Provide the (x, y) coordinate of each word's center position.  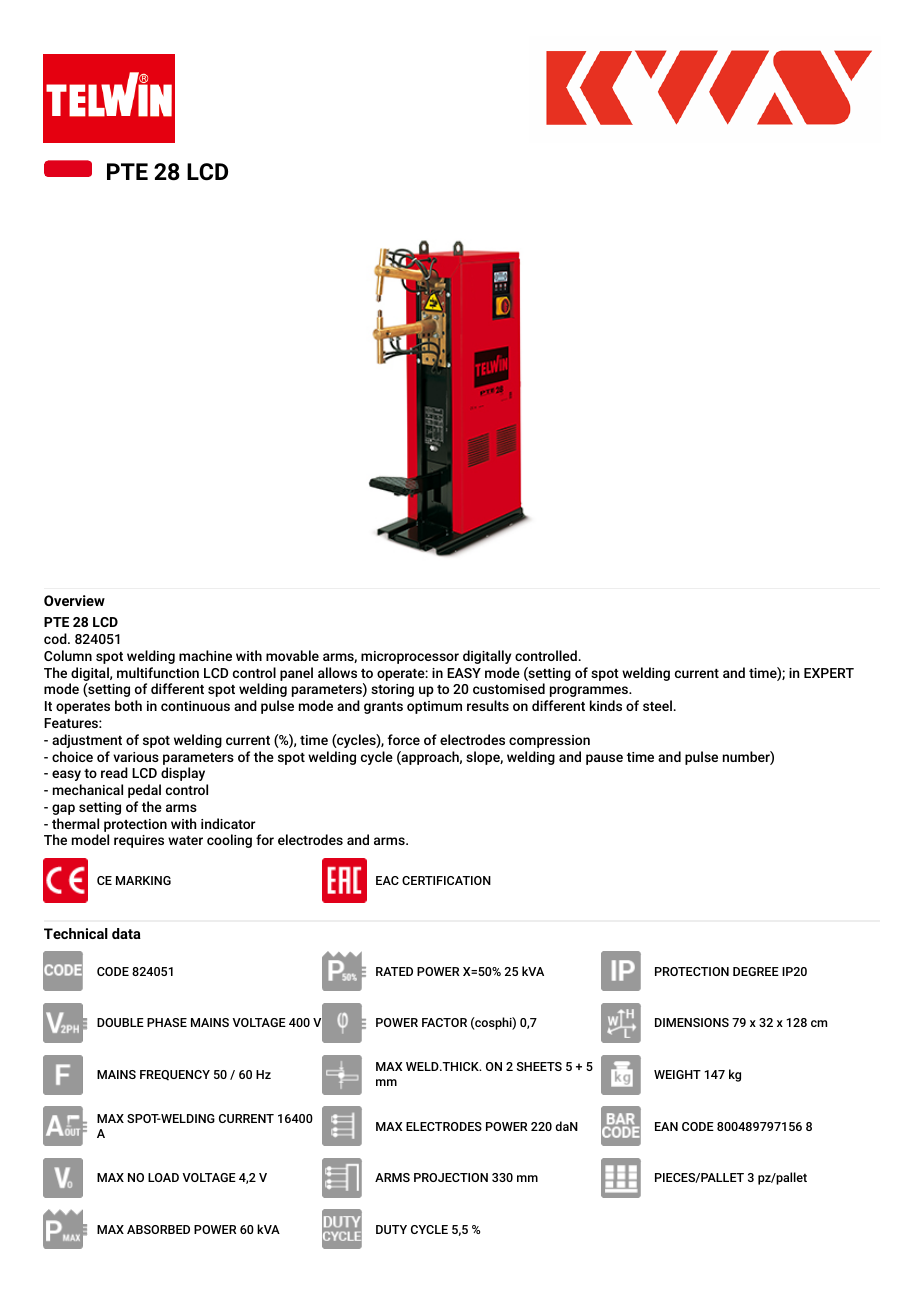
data (126, 933)
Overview (74, 600)
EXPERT (829, 673)
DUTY (391, 1229)
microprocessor (410, 657)
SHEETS (539, 1066)
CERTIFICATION (446, 880)
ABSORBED (158, 1229)
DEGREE (756, 971)
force (404, 739)
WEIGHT (677, 1074)
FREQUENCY (175, 1075)
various (136, 757)
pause (604, 759)
